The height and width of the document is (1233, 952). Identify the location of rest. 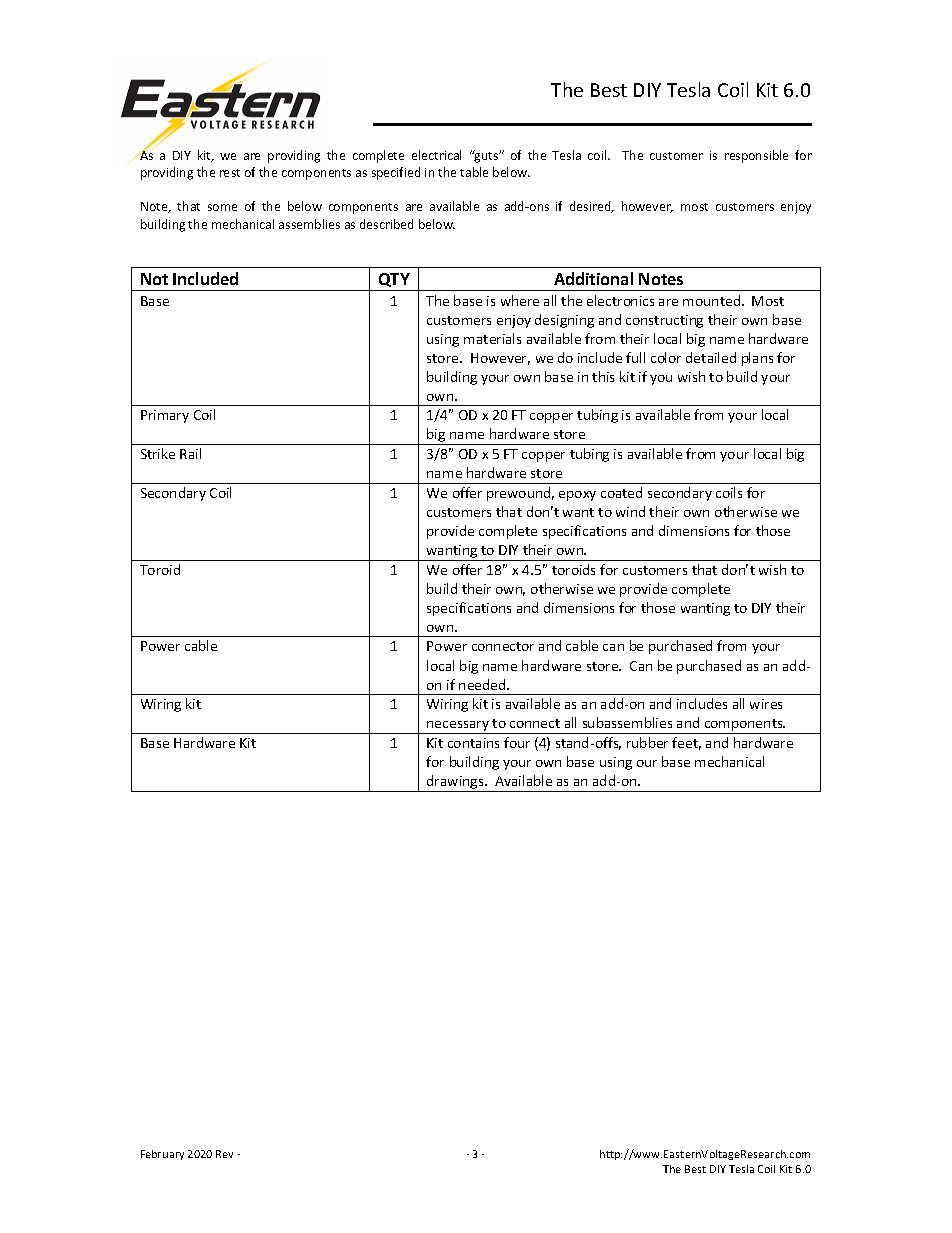
(230, 173).
